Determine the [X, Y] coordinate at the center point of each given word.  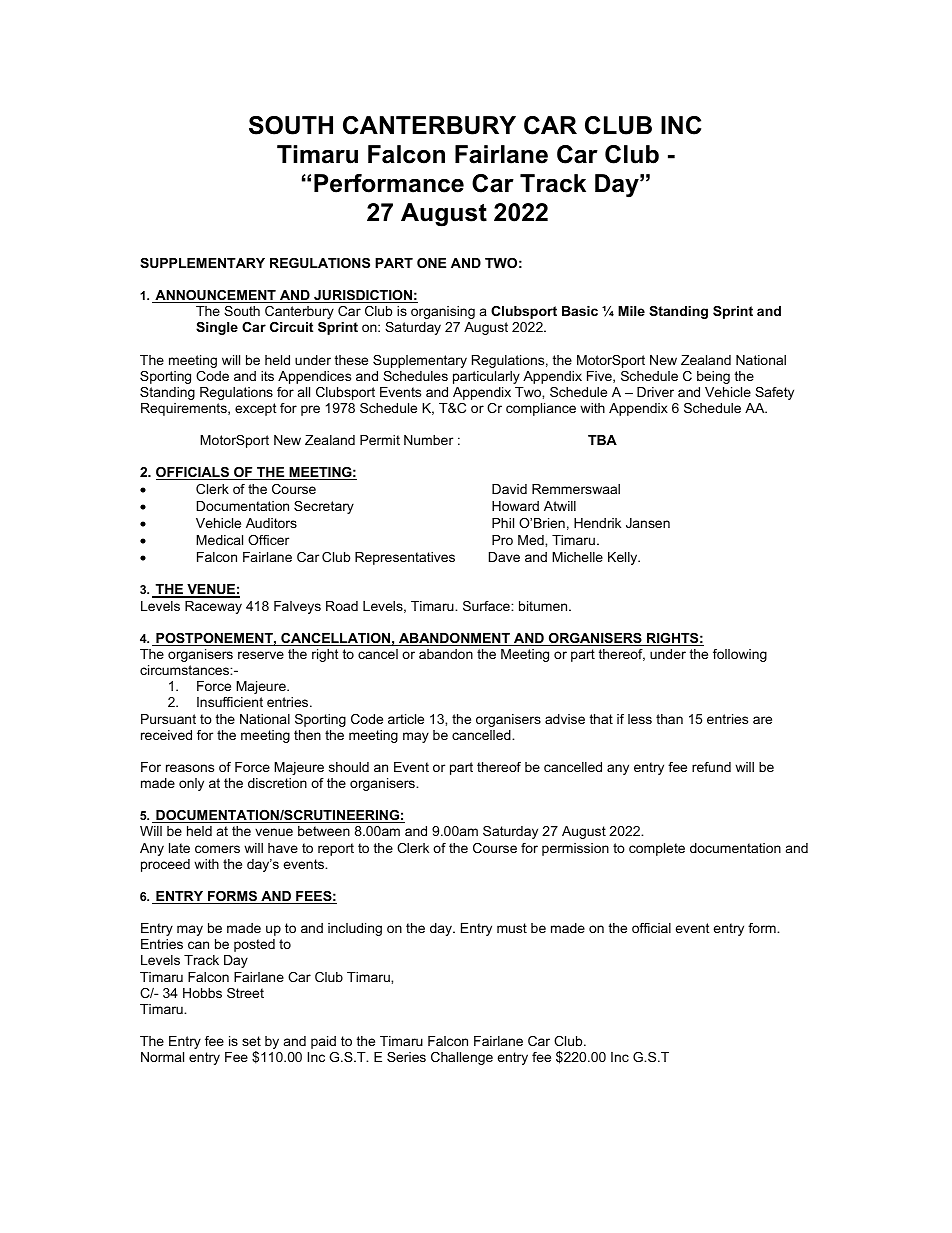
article [406, 719]
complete [657, 849]
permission [575, 849]
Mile [631, 311]
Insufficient [230, 702]
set [251, 1041]
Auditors [271, 523]
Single [217, 328]
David [509, 489]
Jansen [648, 523]
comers [217, 849]
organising [443, 312]
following [740, 655]
